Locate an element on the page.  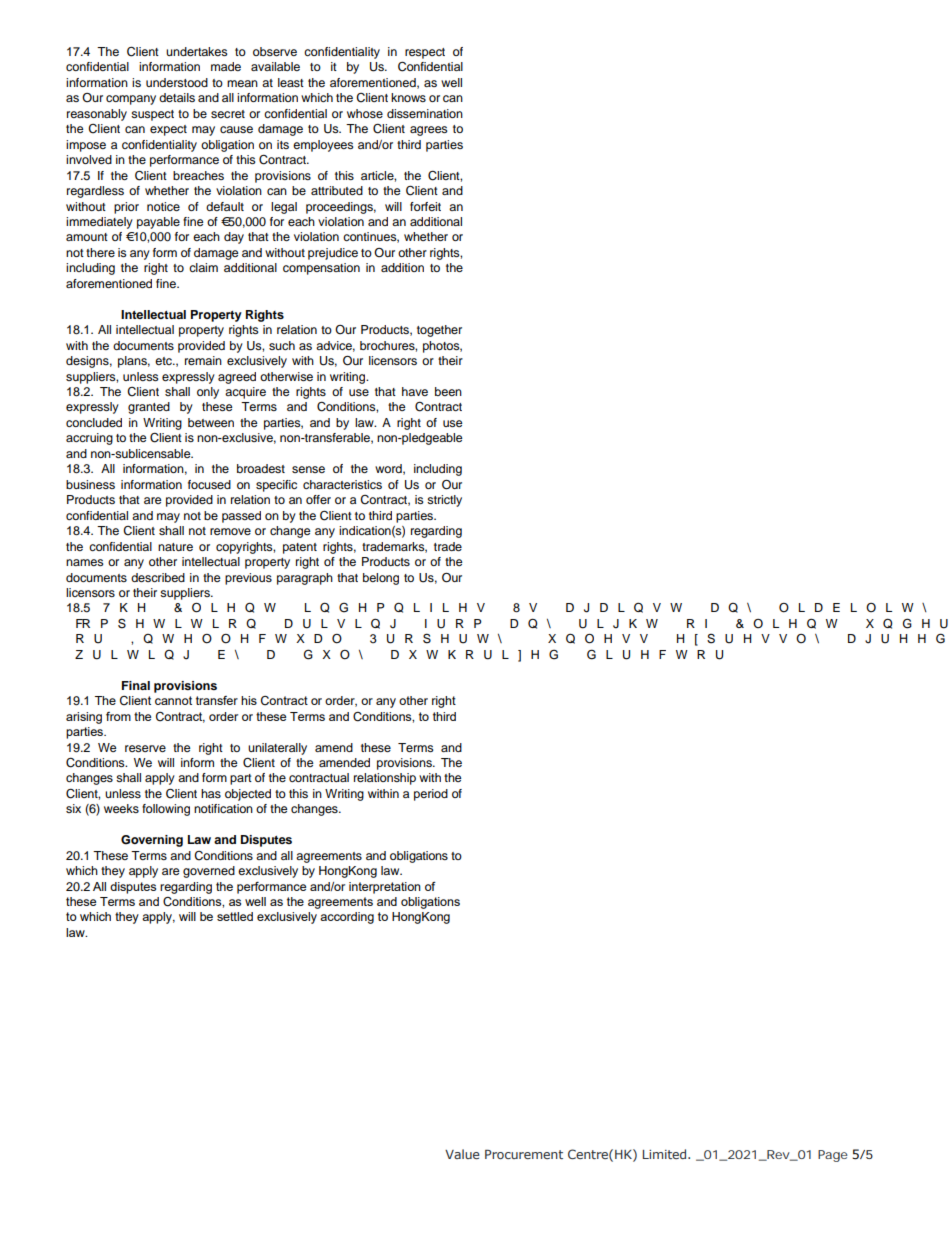
settled is located at coordinates (235, 916).
